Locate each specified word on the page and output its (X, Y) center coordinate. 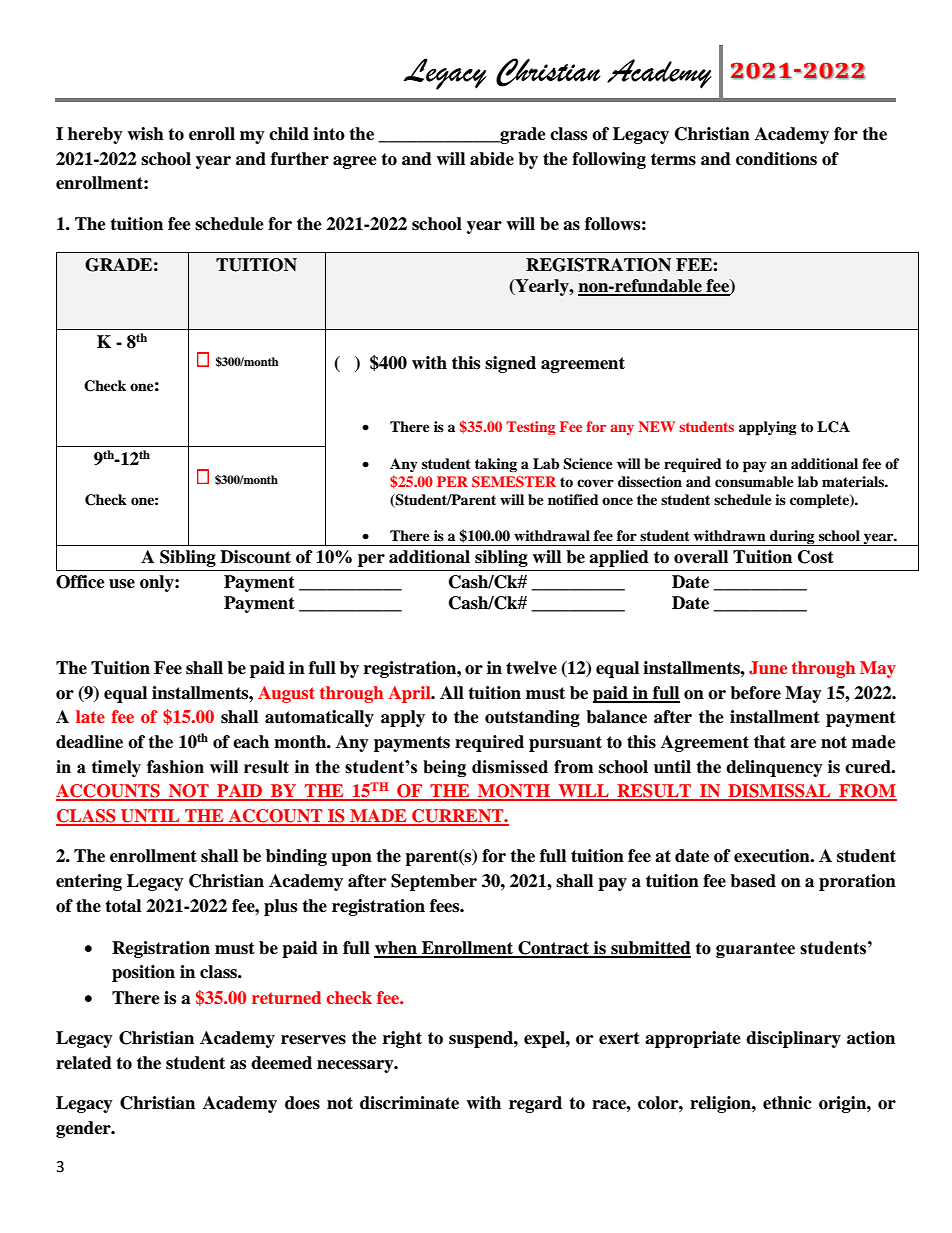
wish (145, 134)
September (434, 882)
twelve (531, 668)
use (122, 584)
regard (535, 1104)
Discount (255, 557)
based (753, 881)
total (123, 906)
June (768, 668)
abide (492, 159)
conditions (776, 159)
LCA (833, 427)
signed (510, 364)
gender (84, 1129)
